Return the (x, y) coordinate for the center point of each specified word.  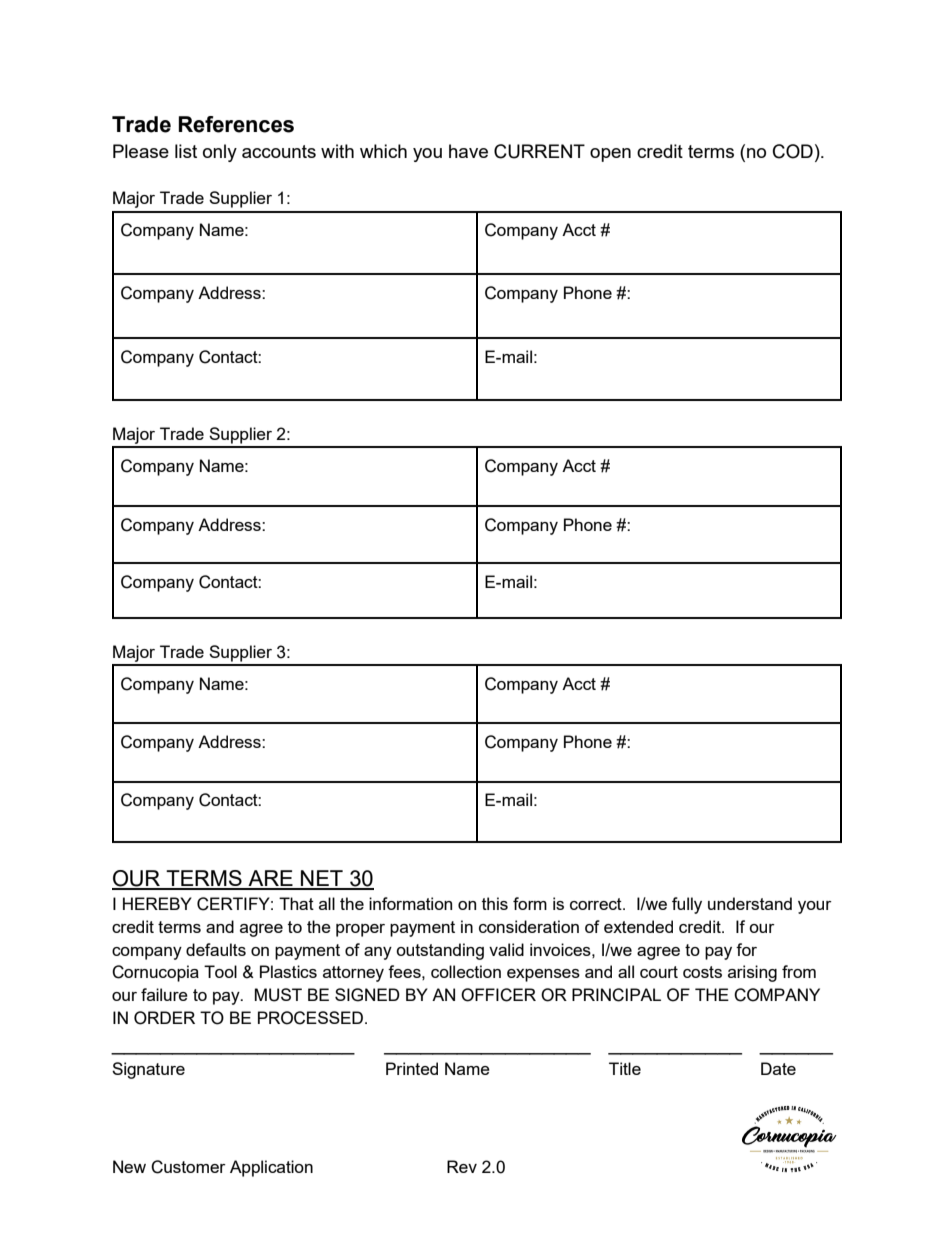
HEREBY (157, 903)
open (610, 155)
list (186, 151)
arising (752, 973)
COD (793, 151)
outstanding (440, 951)
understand (750, 903)
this (495, 903)
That (296, 903)
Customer (188, 1167)
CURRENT (539, 151)
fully (687, 905)
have (468, 151)
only (220, 153)
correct (597, 904)
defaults (216, 949)
